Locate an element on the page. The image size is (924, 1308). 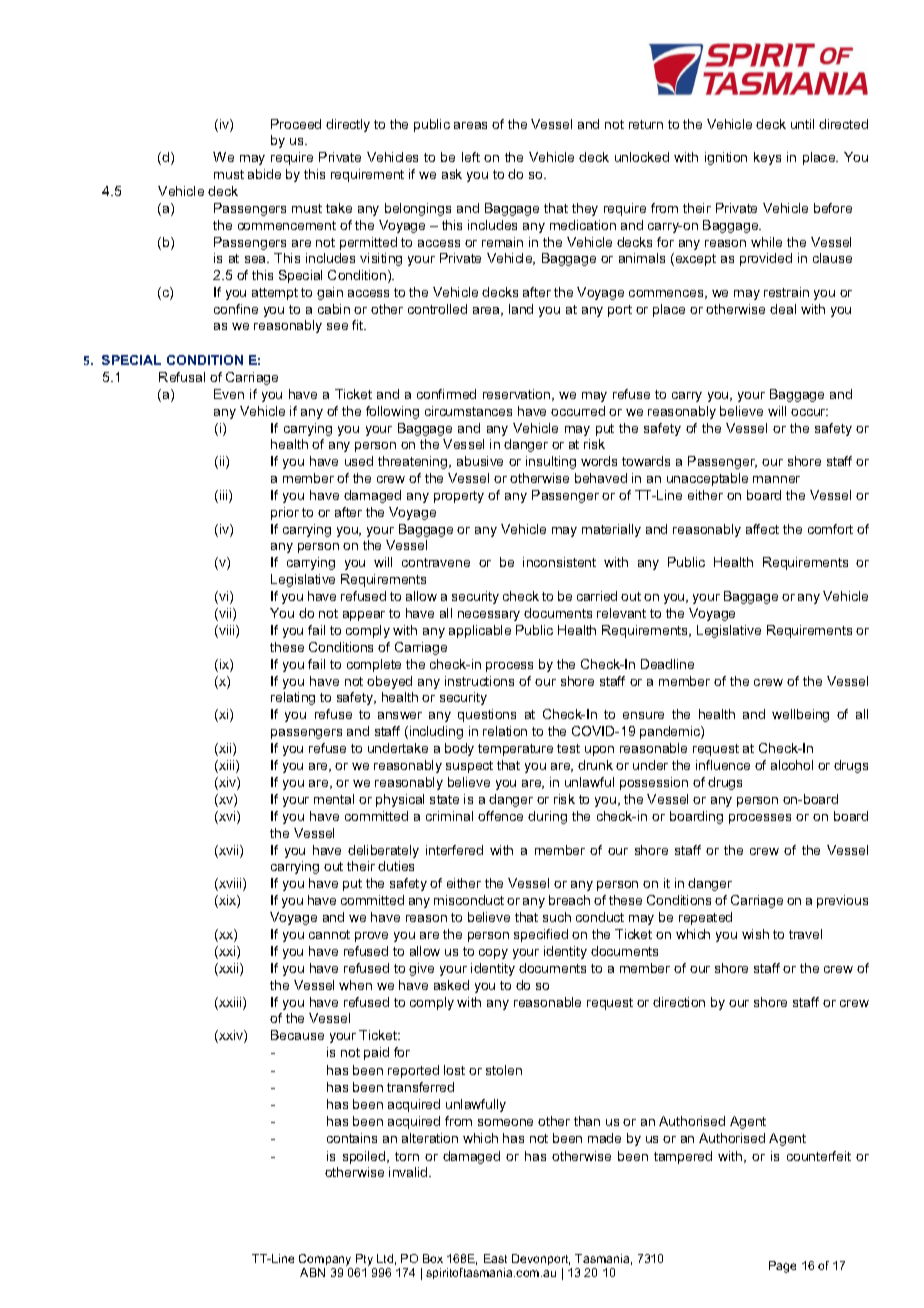
left is located at coordinates (471, 157).
